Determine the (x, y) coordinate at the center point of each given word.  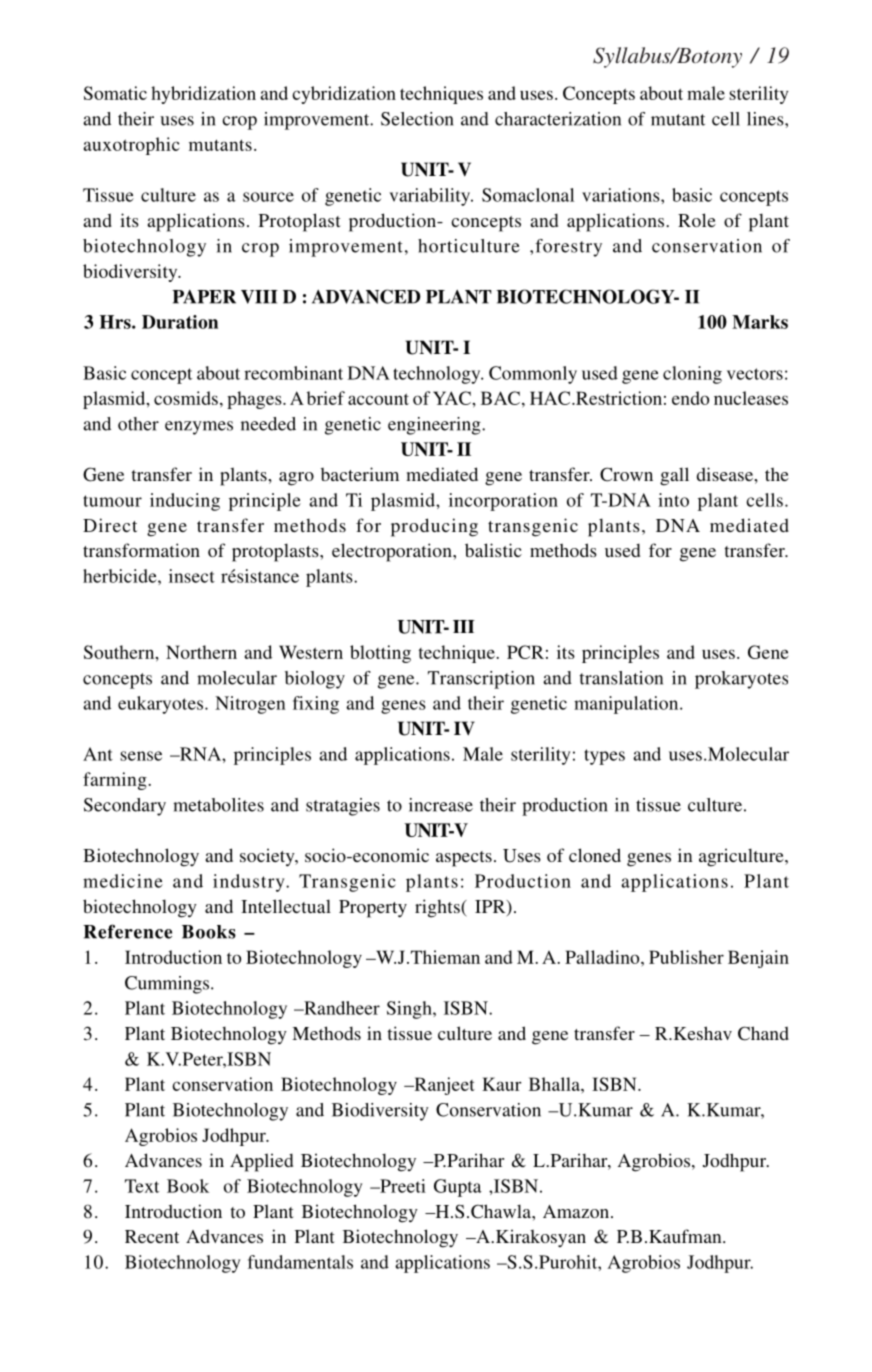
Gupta (458, 1188)
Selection (417, 119)
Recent (152, 1236)
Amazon (576, 1211)
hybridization (203, 95)
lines (766, 119)
